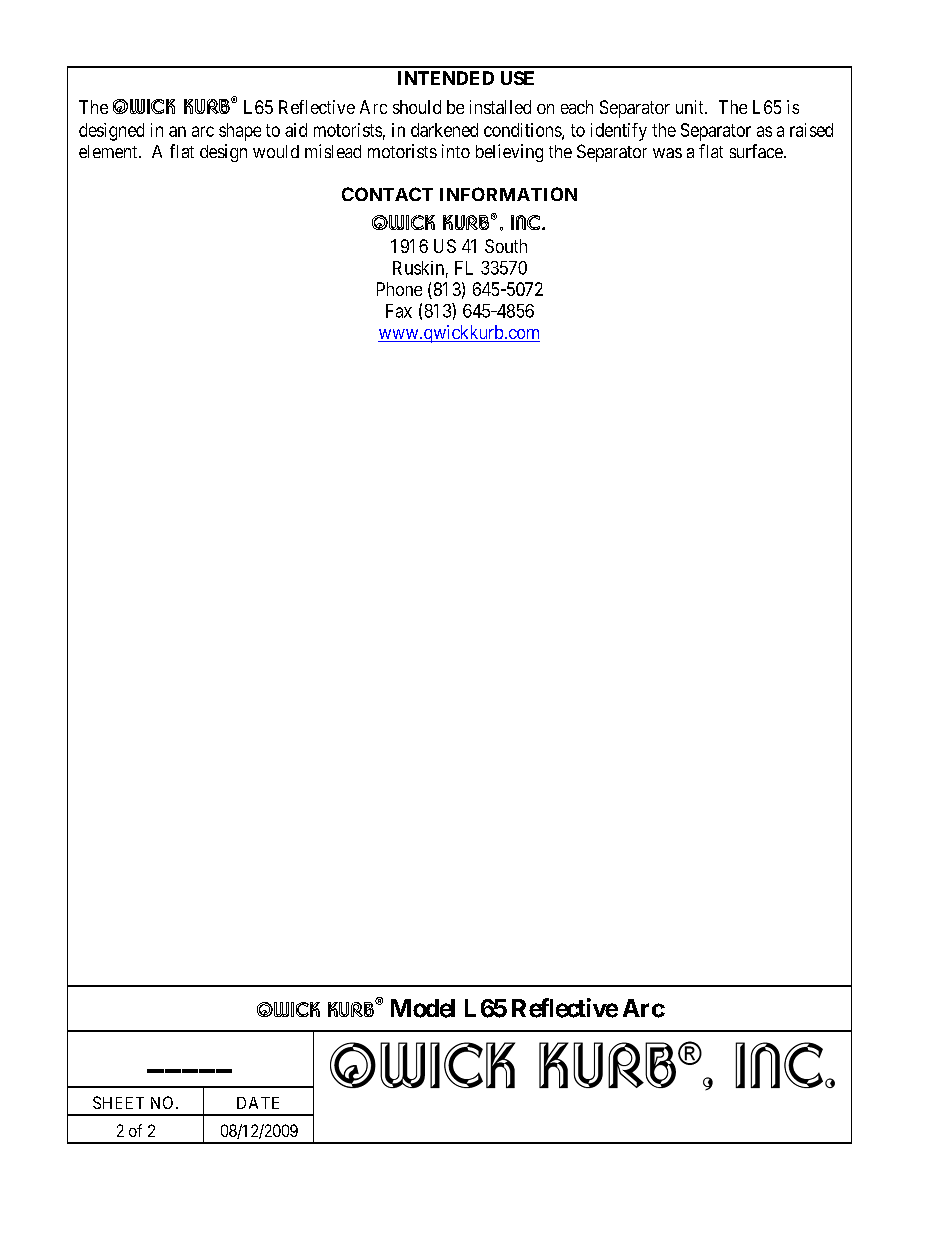 This page has height=1233, width=952. What do you see at coordinates (506, 246) in the page?
I see `South` at bounding box center [506, 246].
